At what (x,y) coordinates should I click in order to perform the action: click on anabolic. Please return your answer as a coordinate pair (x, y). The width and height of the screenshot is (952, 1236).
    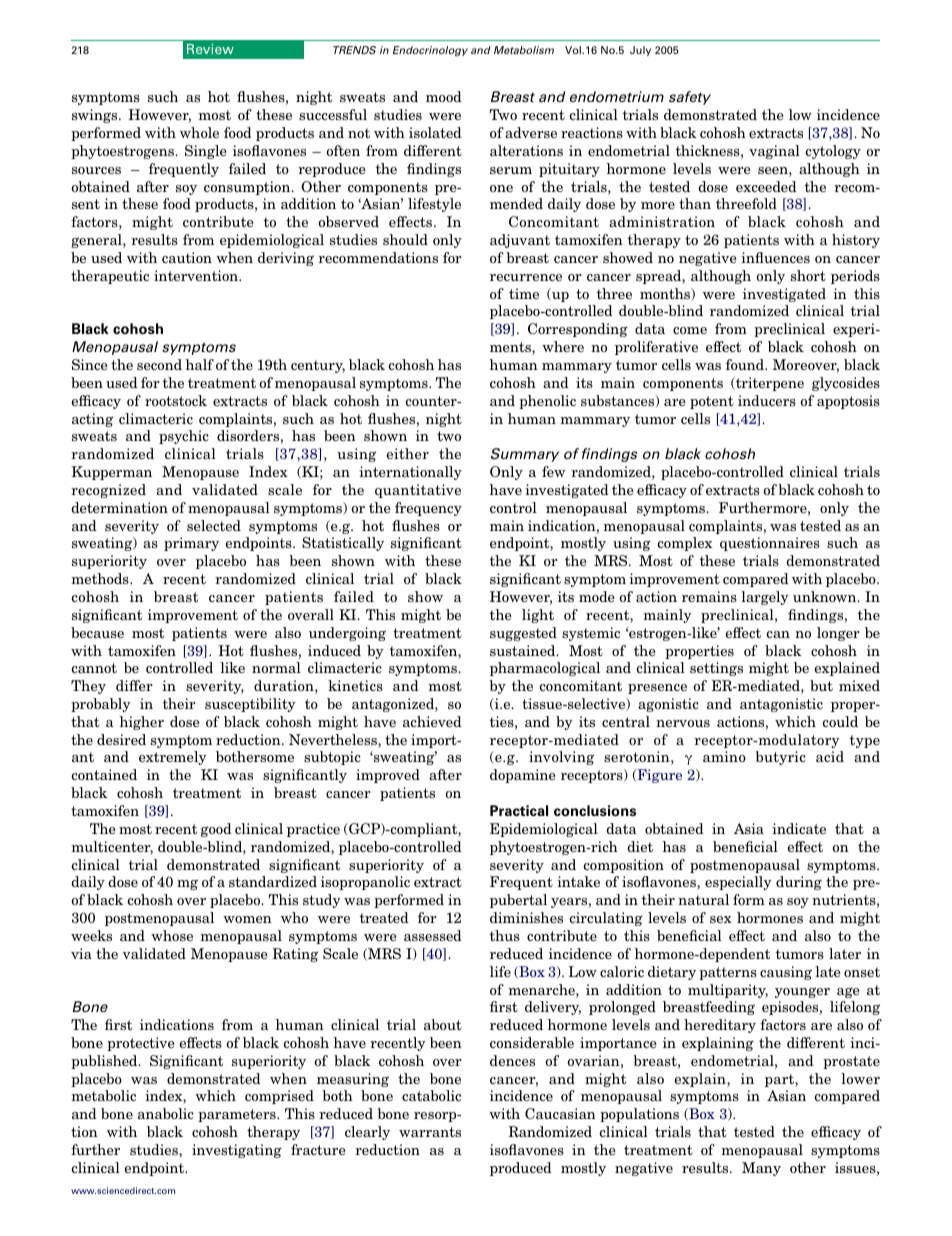
    Looking at the image, I should click on (166, 1113).
